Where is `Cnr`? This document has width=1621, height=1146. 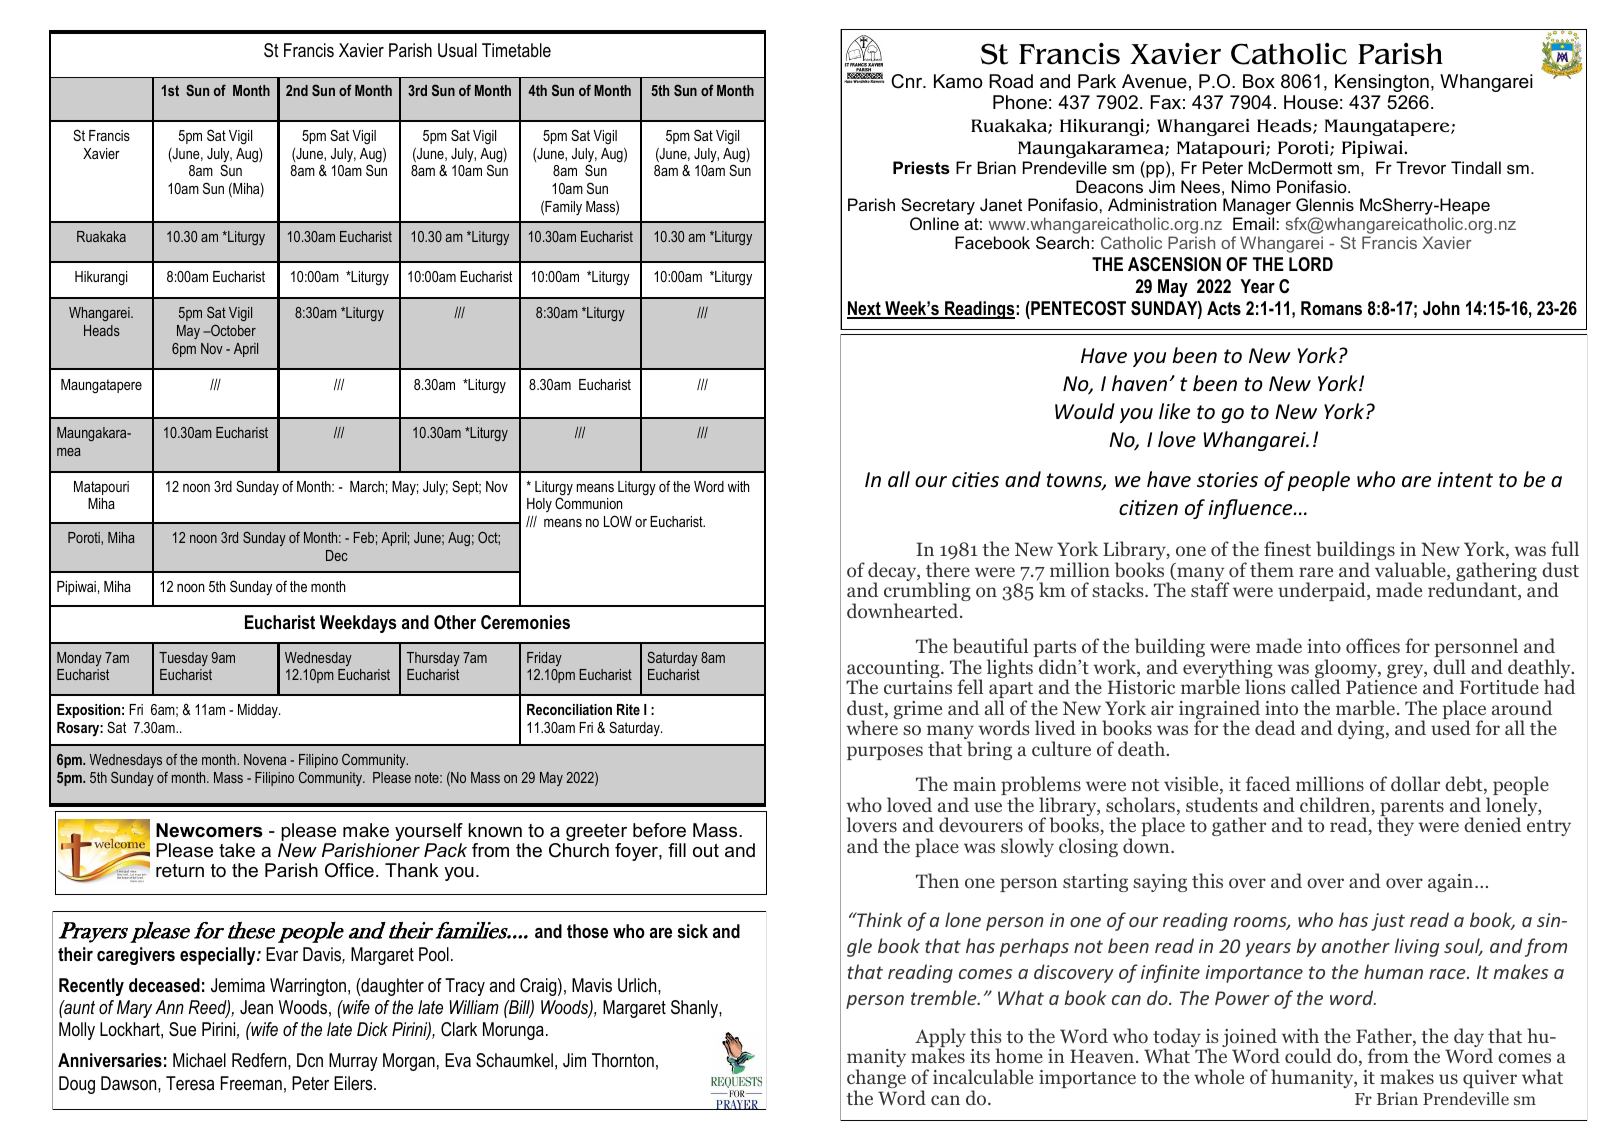
Cnr is located at coordinates (908, 81).
